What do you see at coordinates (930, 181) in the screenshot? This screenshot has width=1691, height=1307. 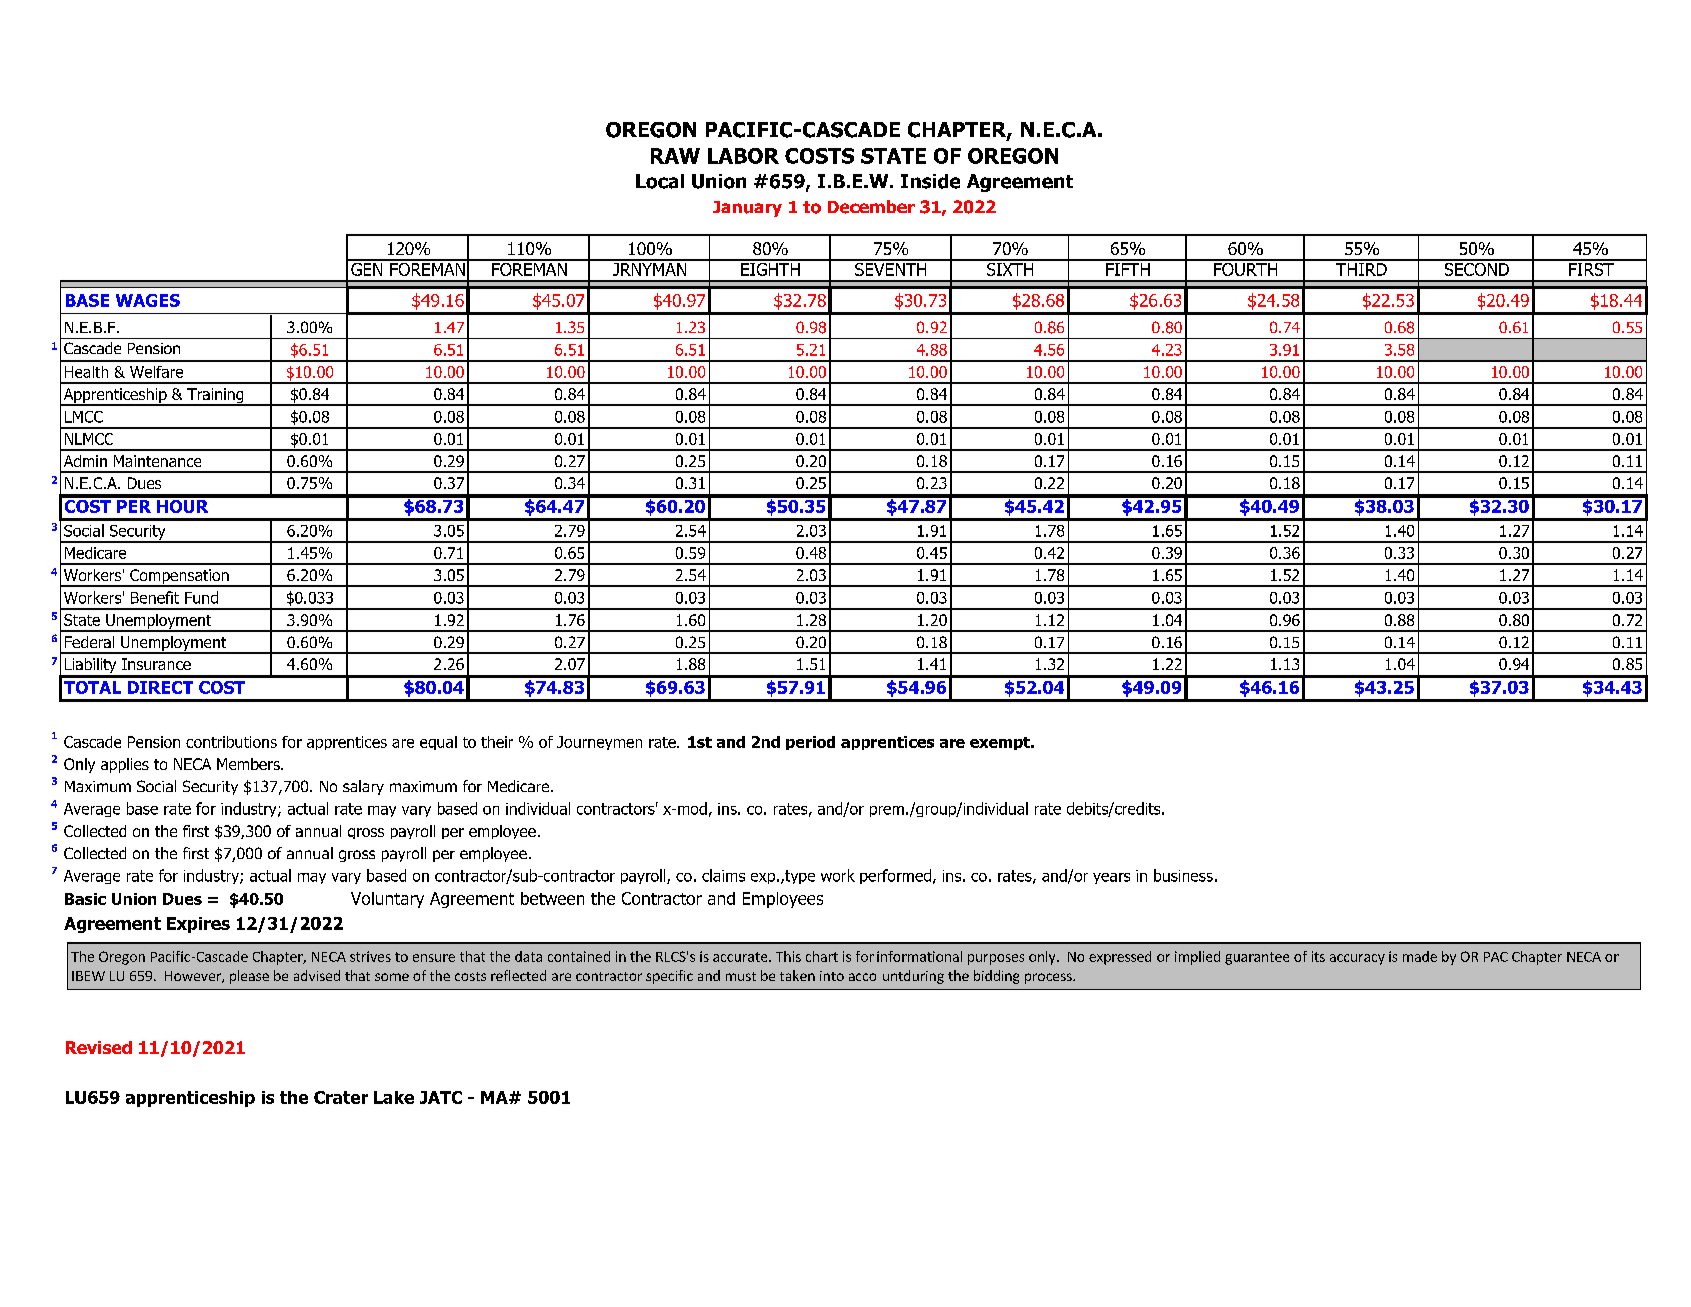 I see `Inside` at bounding box center [930, 181].
